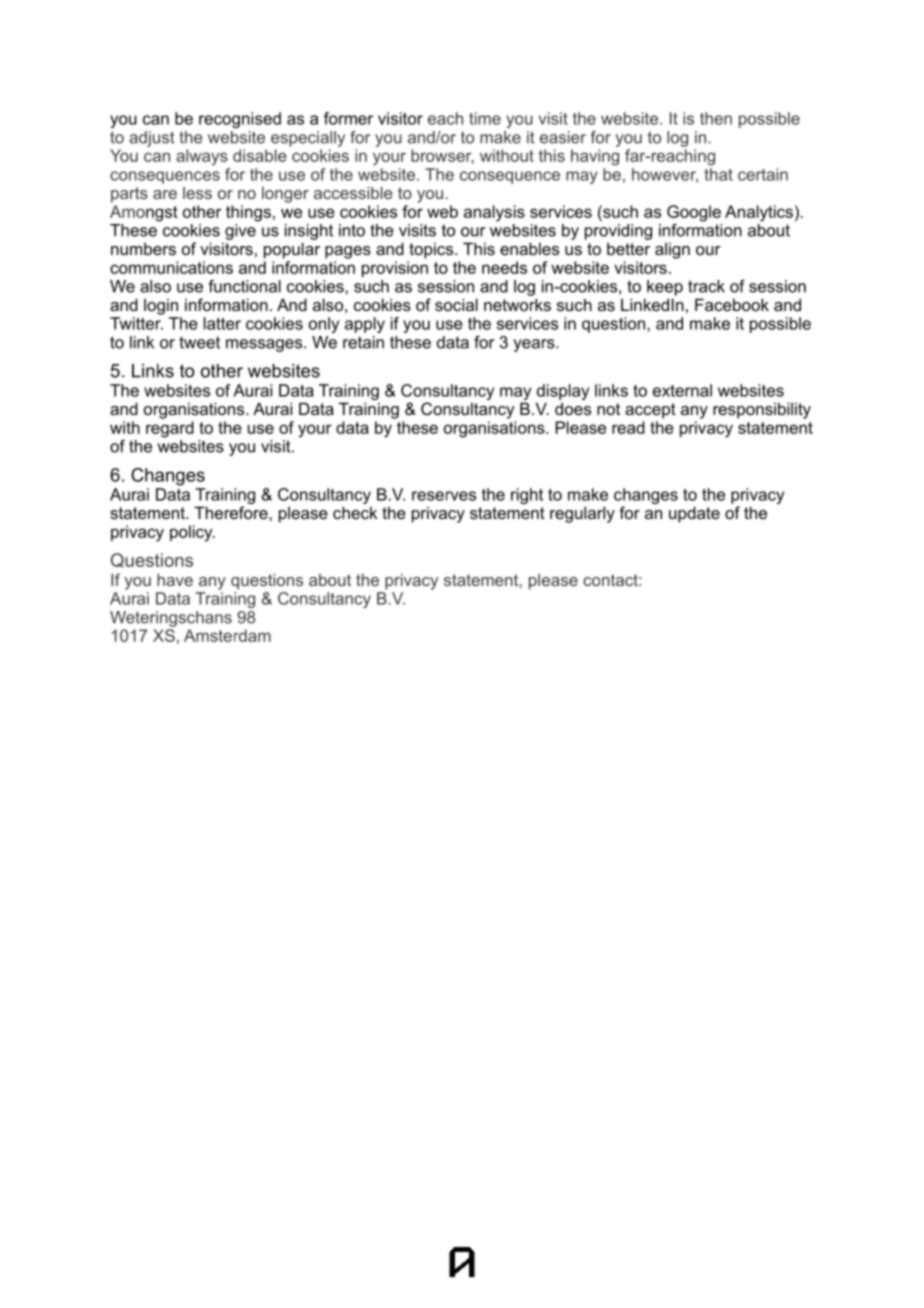 This page has height=1308, width=924. I want to click on align, so click(672, 250).
